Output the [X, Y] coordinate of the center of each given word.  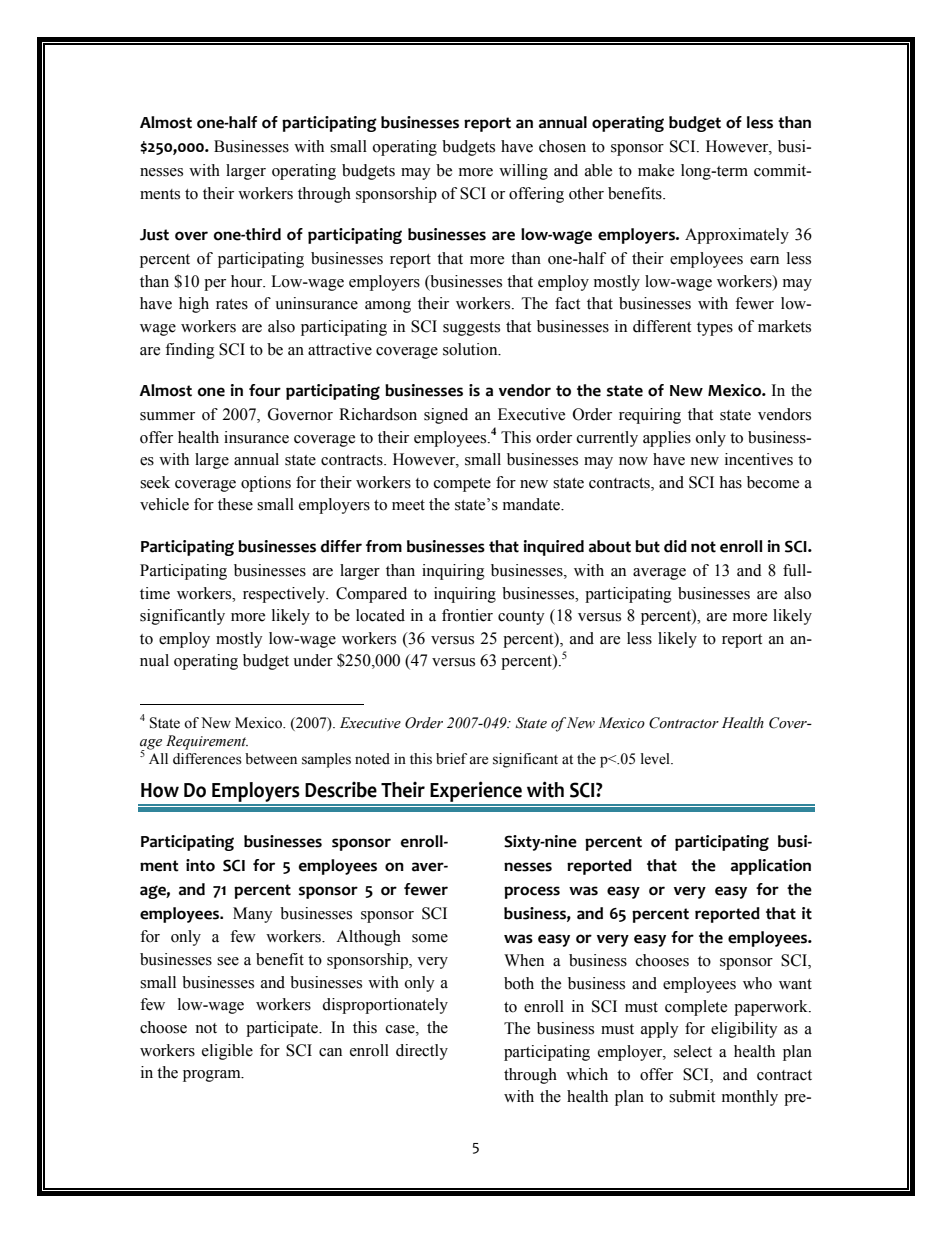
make [656, 170]
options [266, 484]
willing [523, 172]
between [271, 759]
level [656, 759]
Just [154, 235]
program [213, 1076]
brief [451, 759]
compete [462, 485]
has [730, 482]
